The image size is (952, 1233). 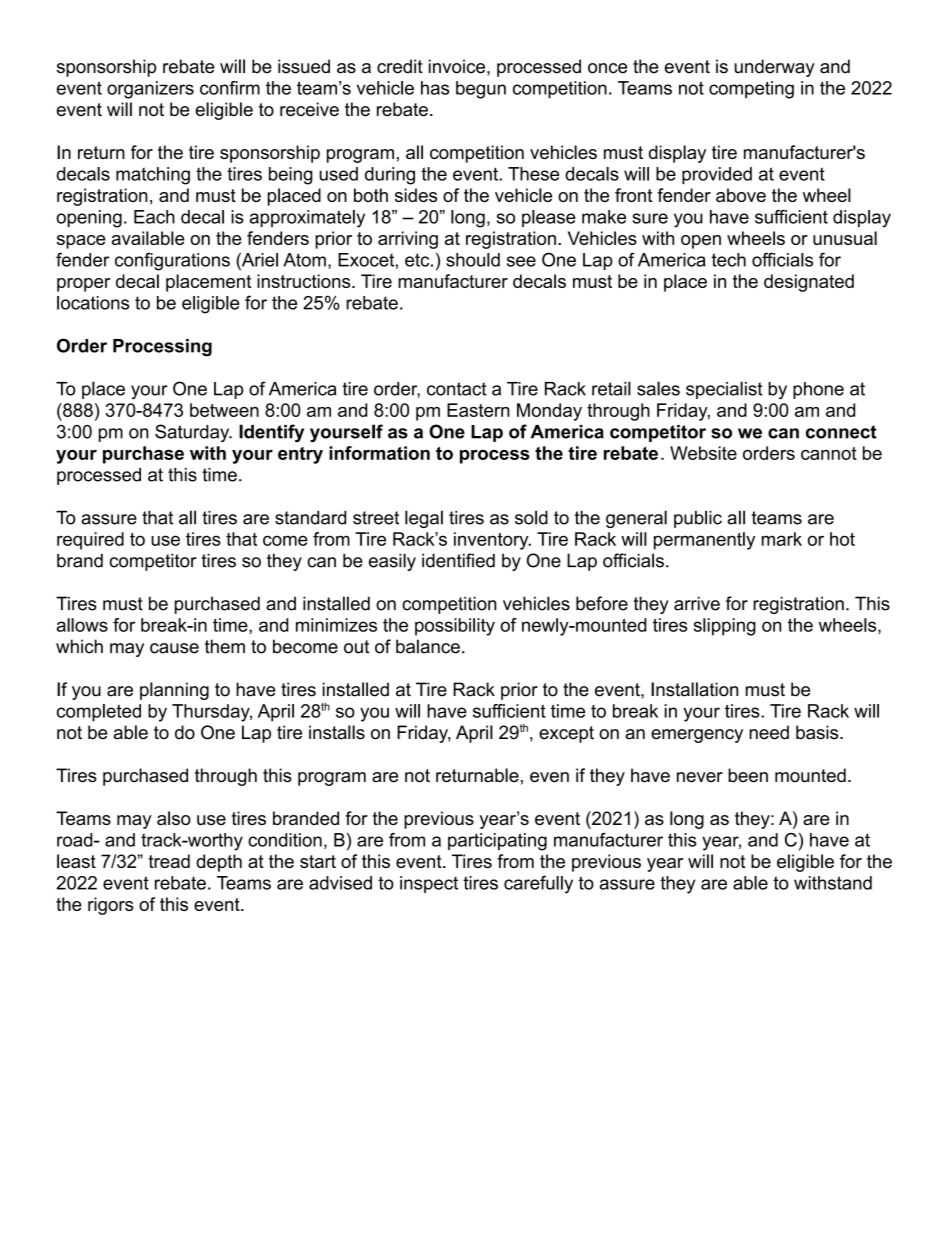 What do you see at coordinates (429, 884) in the page?
I see `inspect` at bounding box center [429, 884].
